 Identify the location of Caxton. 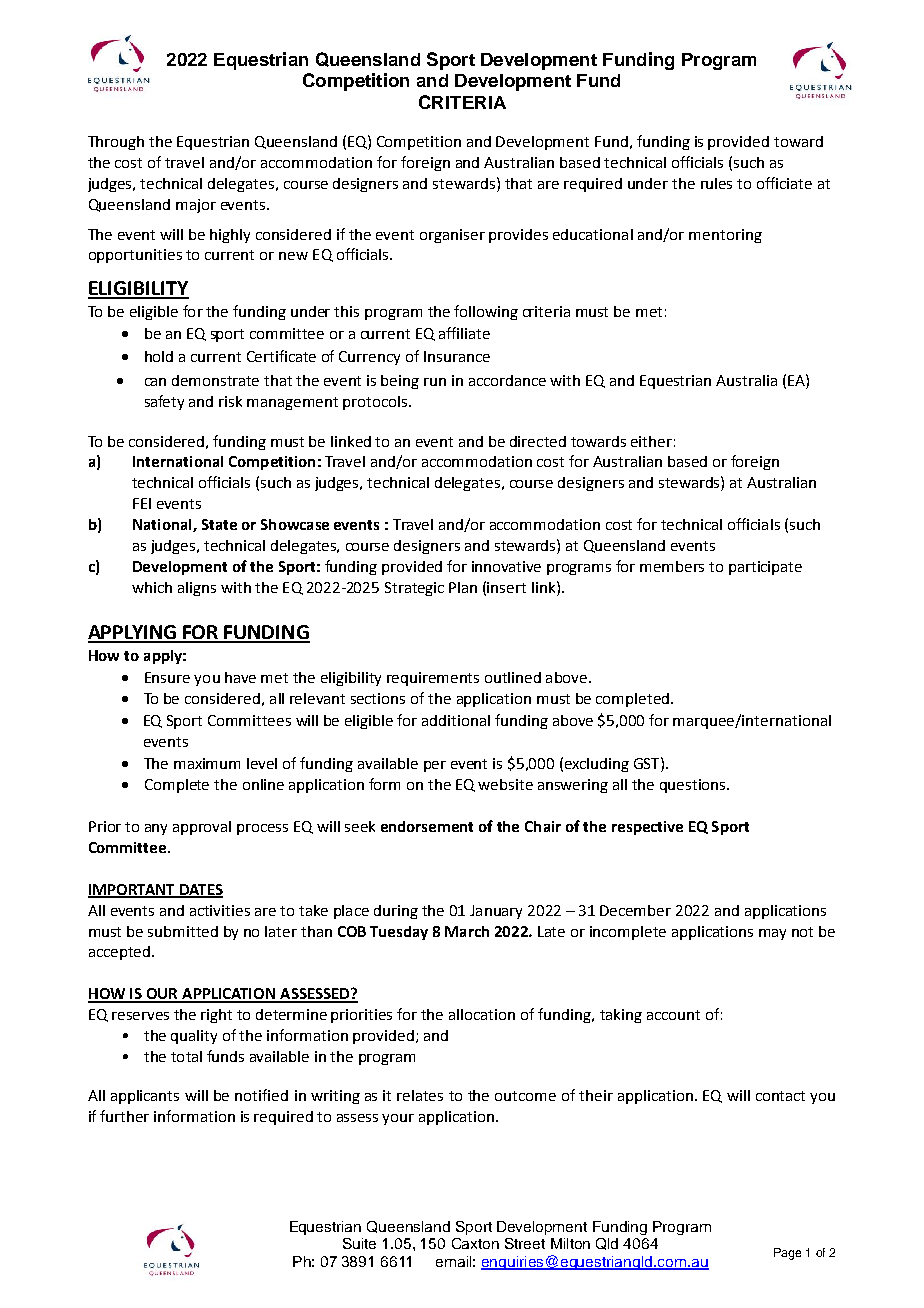
(475, 1243).
